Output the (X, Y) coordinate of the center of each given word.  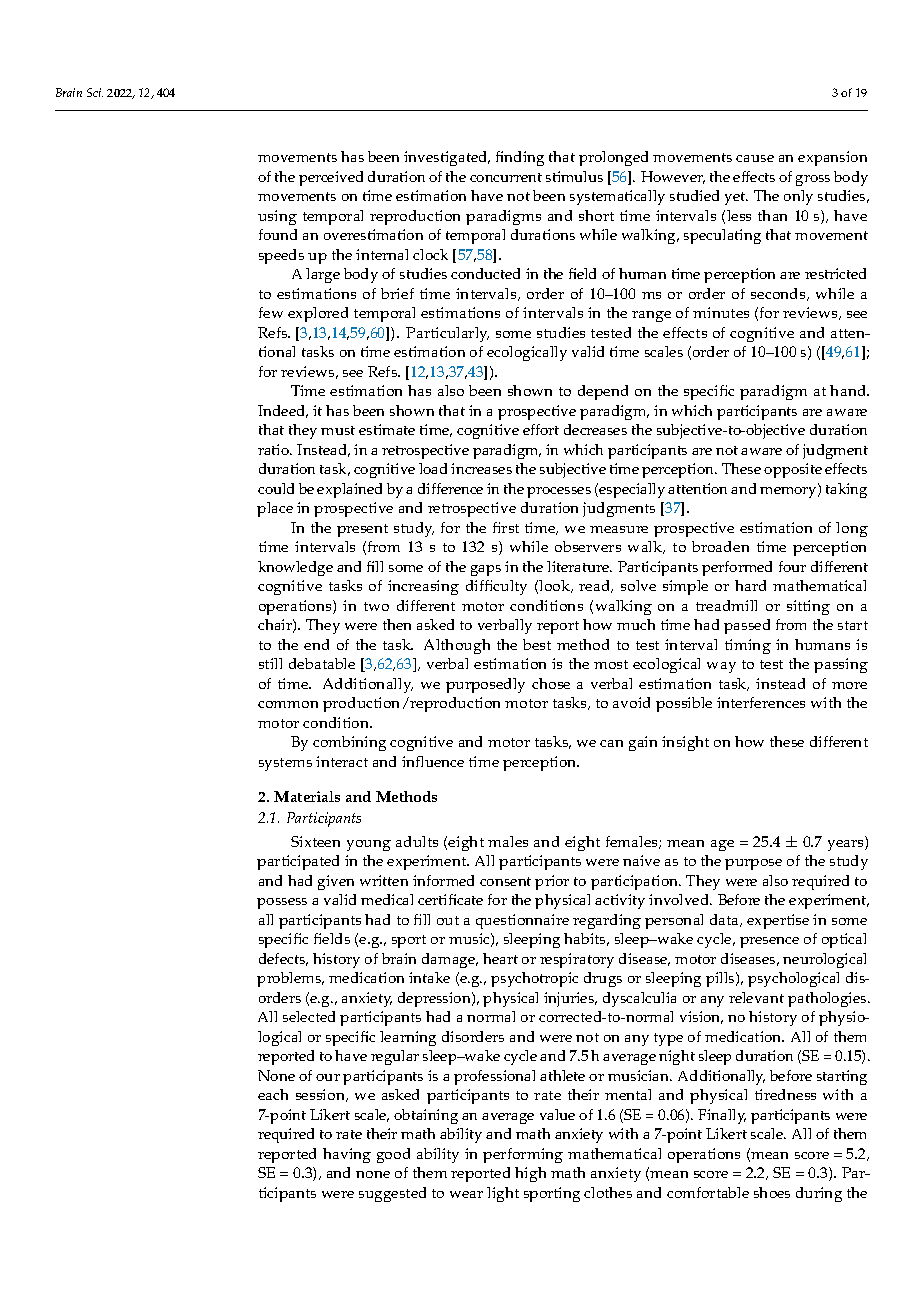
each (273, 1094)
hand (849, 390)
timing (748, 646)
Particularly (447, 334)
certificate (450, 899)
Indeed (283, 411)
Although (457, 646)
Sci (95, 92)
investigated (447, 158)
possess (282, 903)
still (270, 663)
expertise (778, 921)
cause (755, 158)
